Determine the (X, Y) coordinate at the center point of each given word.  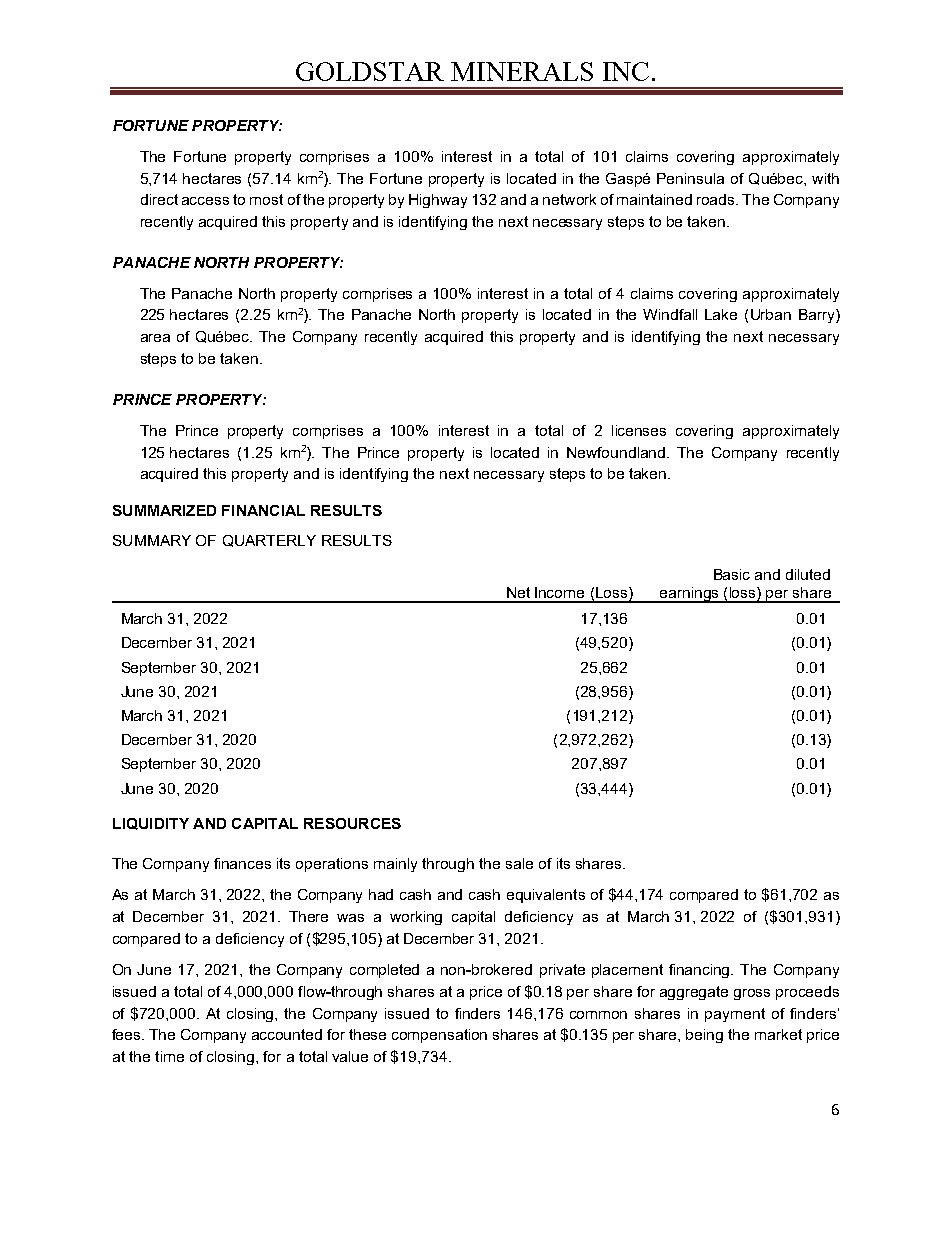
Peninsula (690, 178)
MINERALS (522, 71)
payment (735, 1015)
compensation (439, 1036)
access (205, 201)
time (169, 1056)
